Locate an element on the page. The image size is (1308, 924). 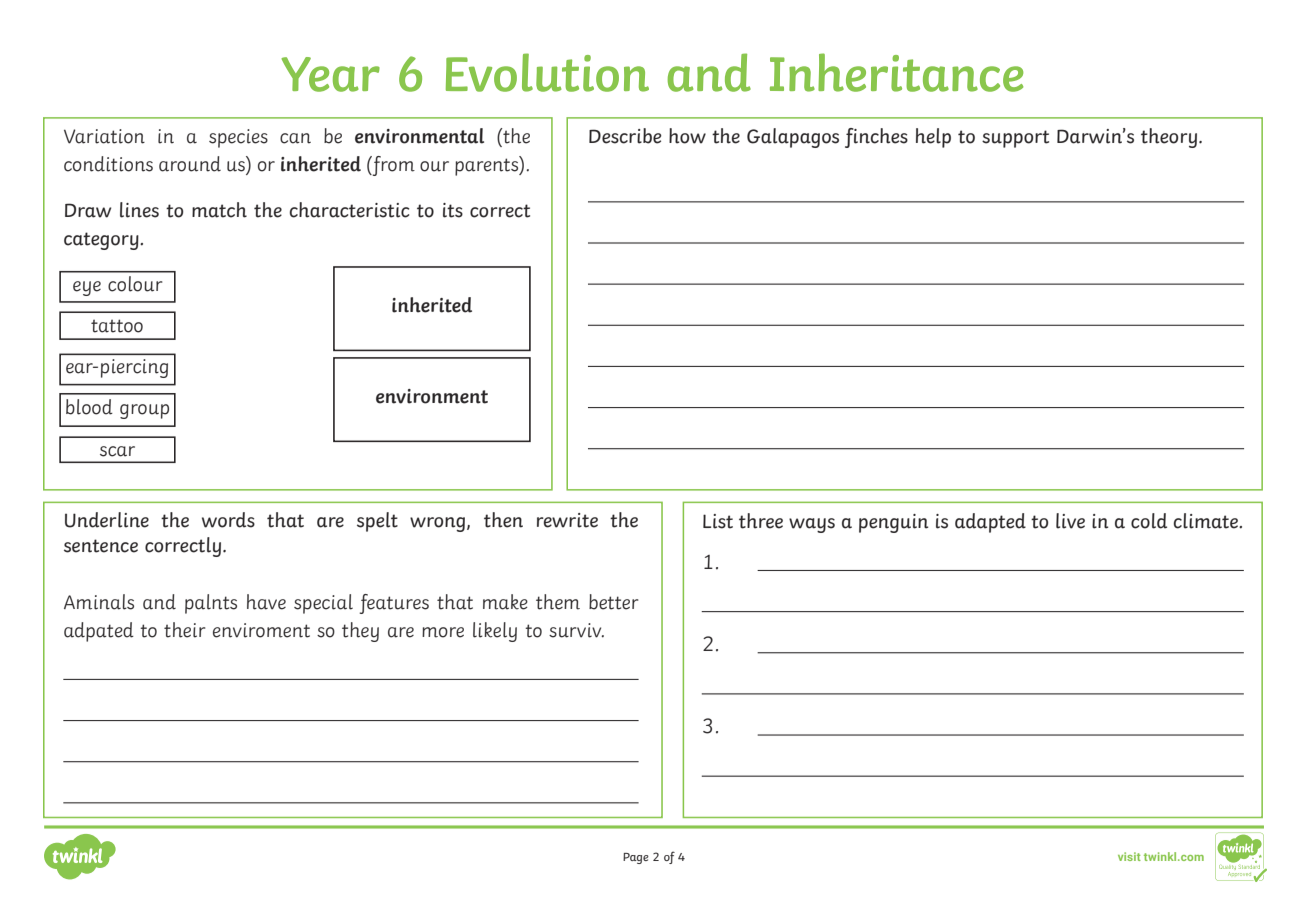
Page is located at coordinates (636, 858).
